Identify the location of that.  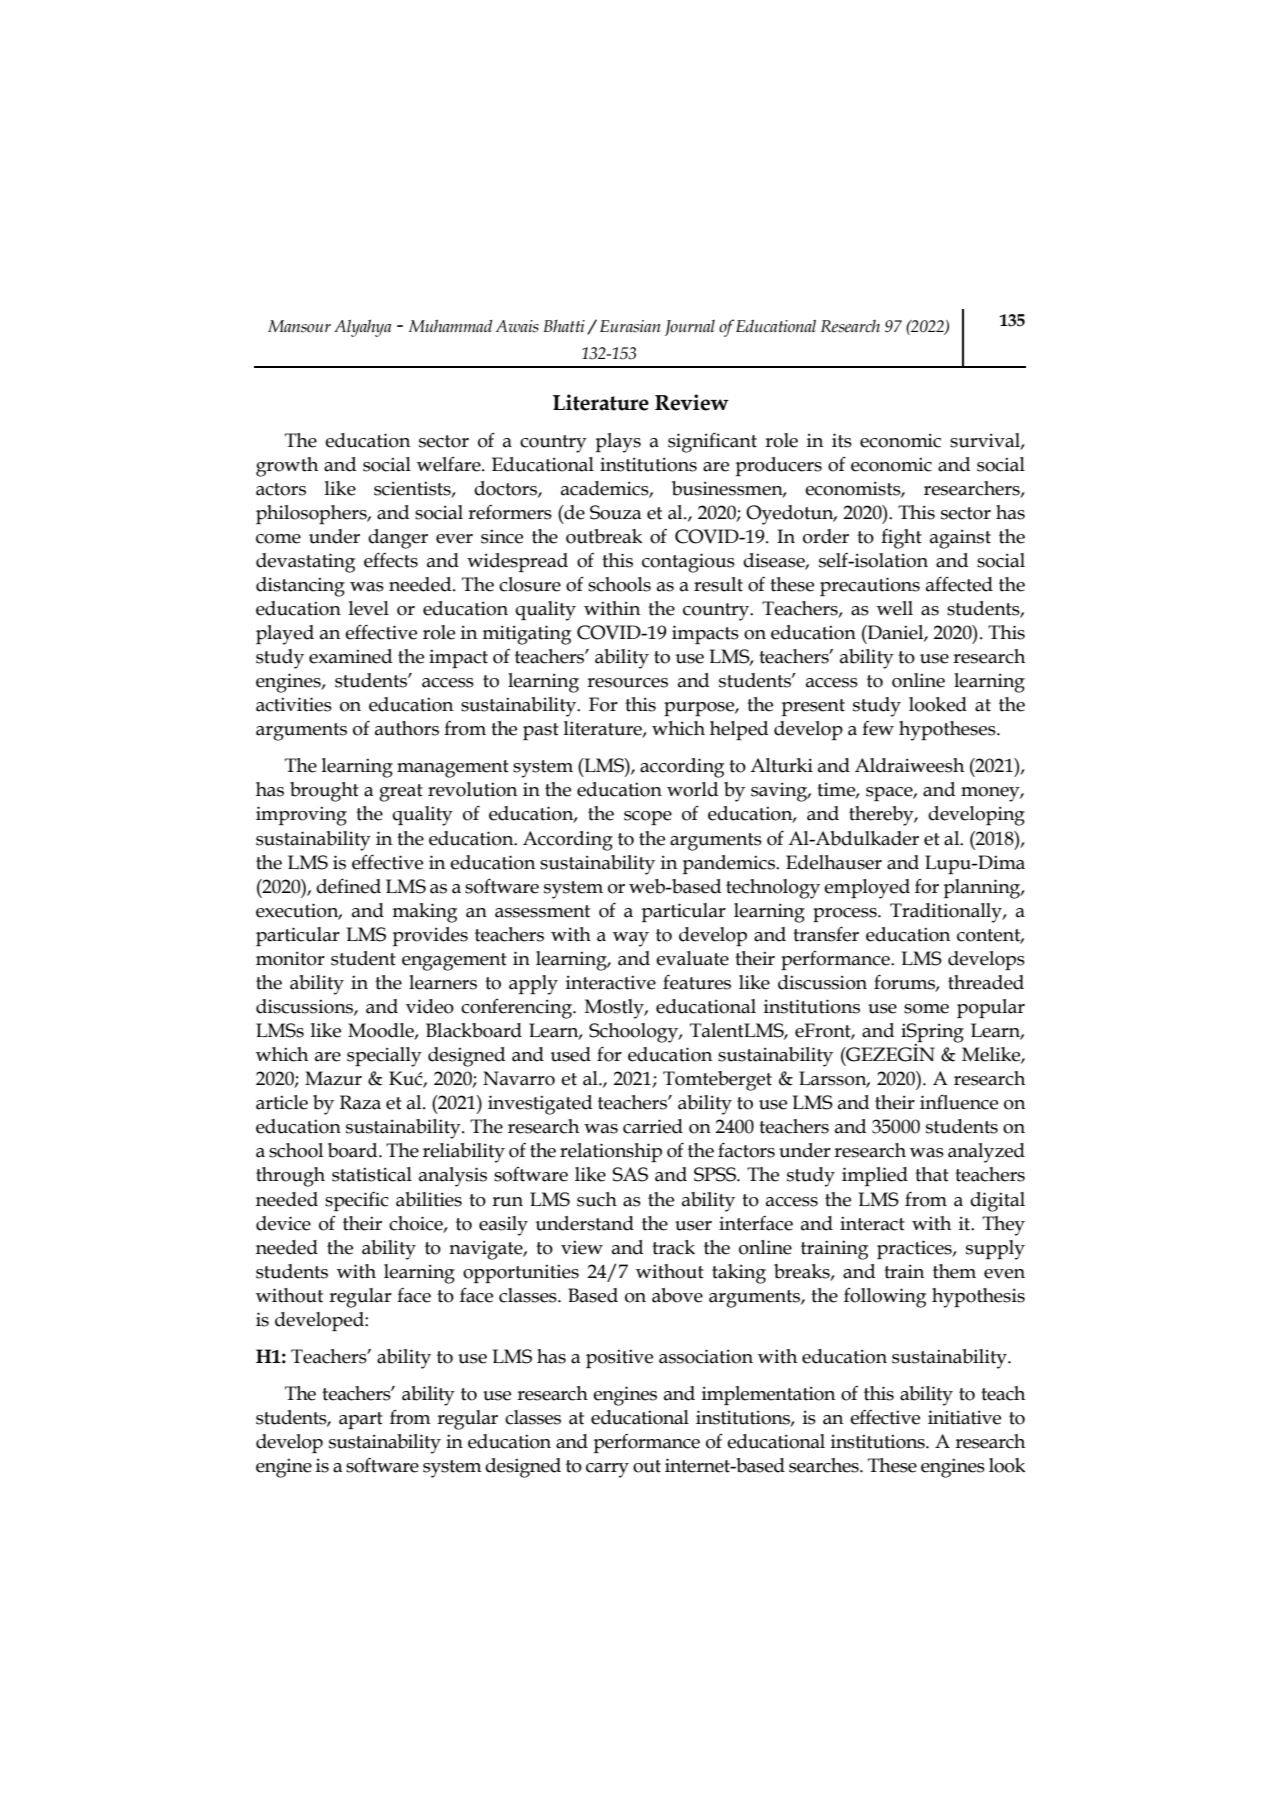
(932, 1174).
